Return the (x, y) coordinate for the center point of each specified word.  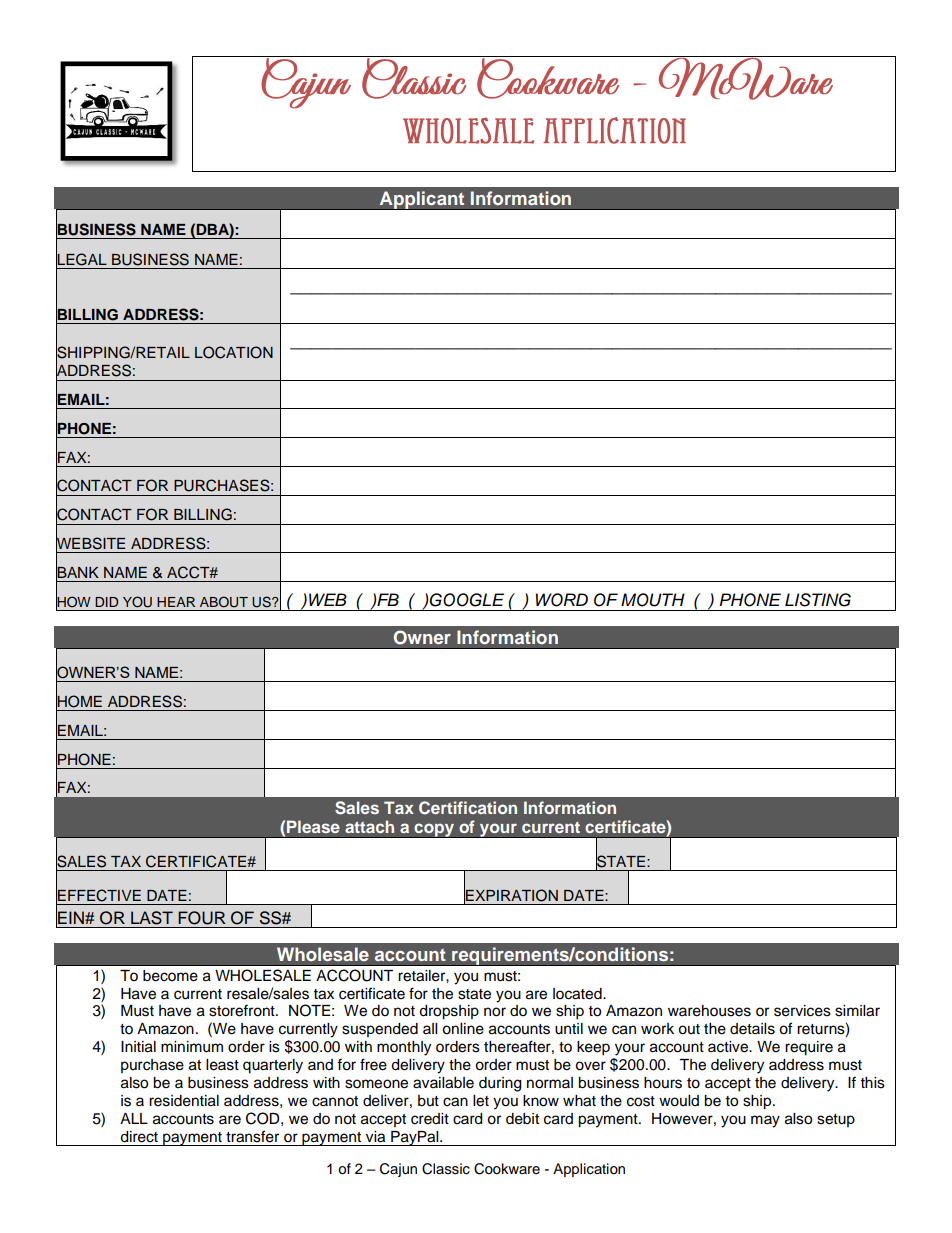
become (170, 976)
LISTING (818, 600)
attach (369, 826)
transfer (252, 1136)
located (578, 994)
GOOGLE (466, 600)
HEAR (176, 602)
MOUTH (653, 600)
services (802, 1011)
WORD (562, 600)
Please (313, 826)
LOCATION (234, 352)
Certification (468, 808)
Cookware (507, 1169)
